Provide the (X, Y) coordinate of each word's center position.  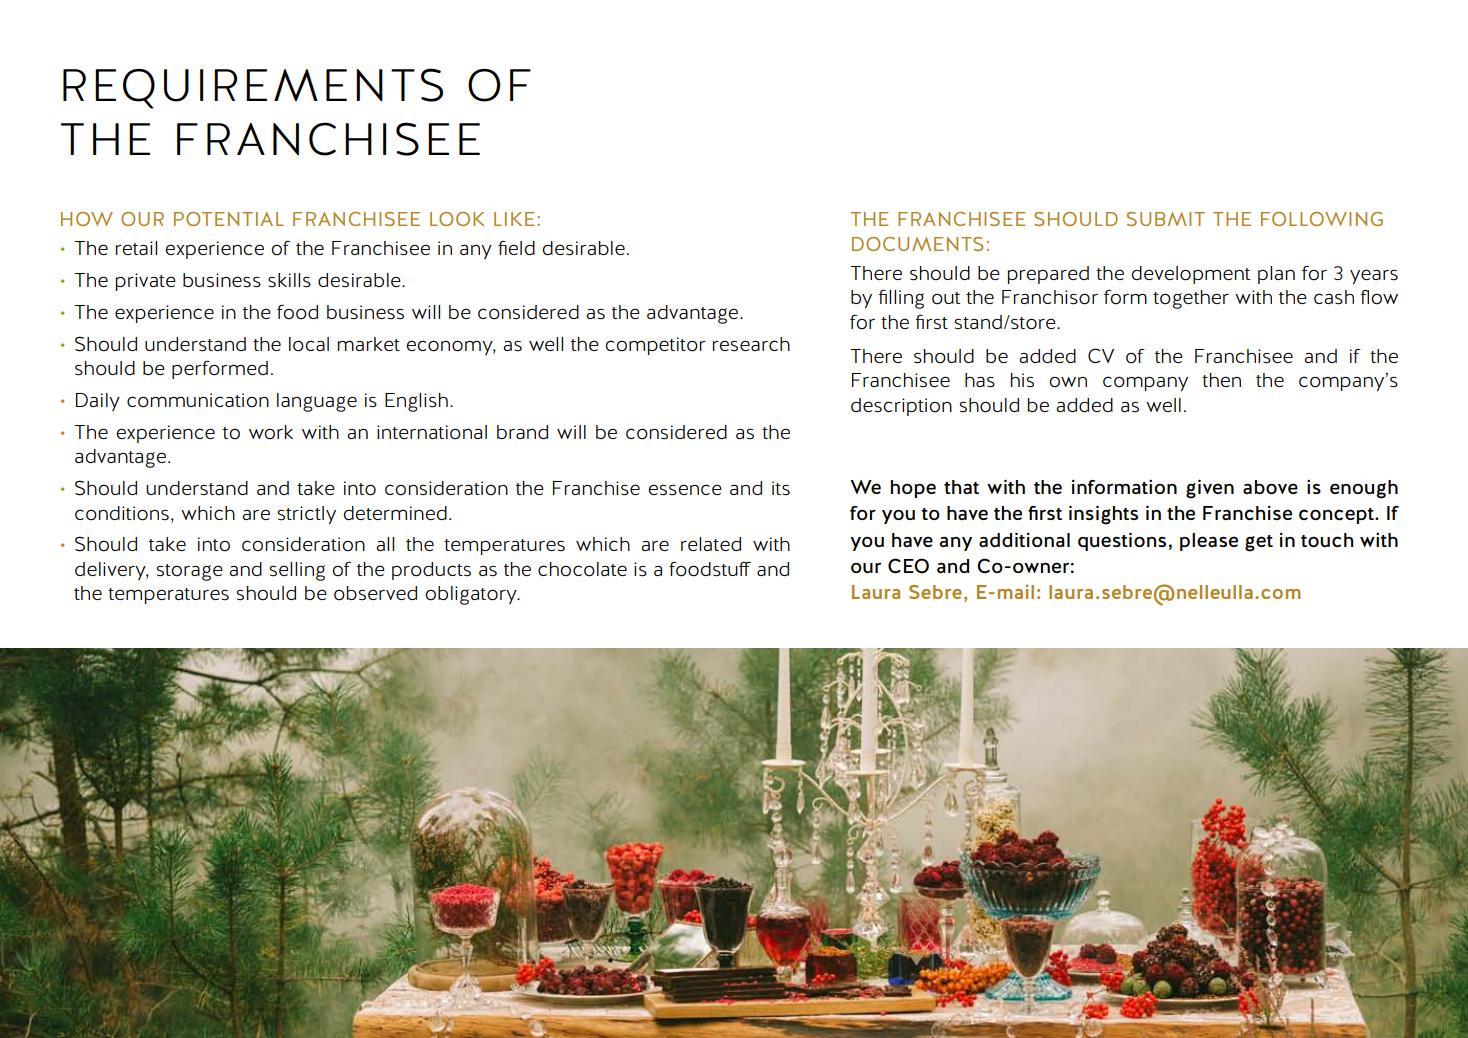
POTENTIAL (229, 219)
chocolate (582, 569)
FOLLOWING (1322, 219)
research (751, 344)
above (1270, 487)
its (781, 488)
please (1209, 542)
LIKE (514, 219)
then (1221, 380)
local (309, 344)
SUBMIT (1166, 219)
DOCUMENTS (917, 244)
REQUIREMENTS (253, 88)
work (271, 432)
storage (189, 572)
